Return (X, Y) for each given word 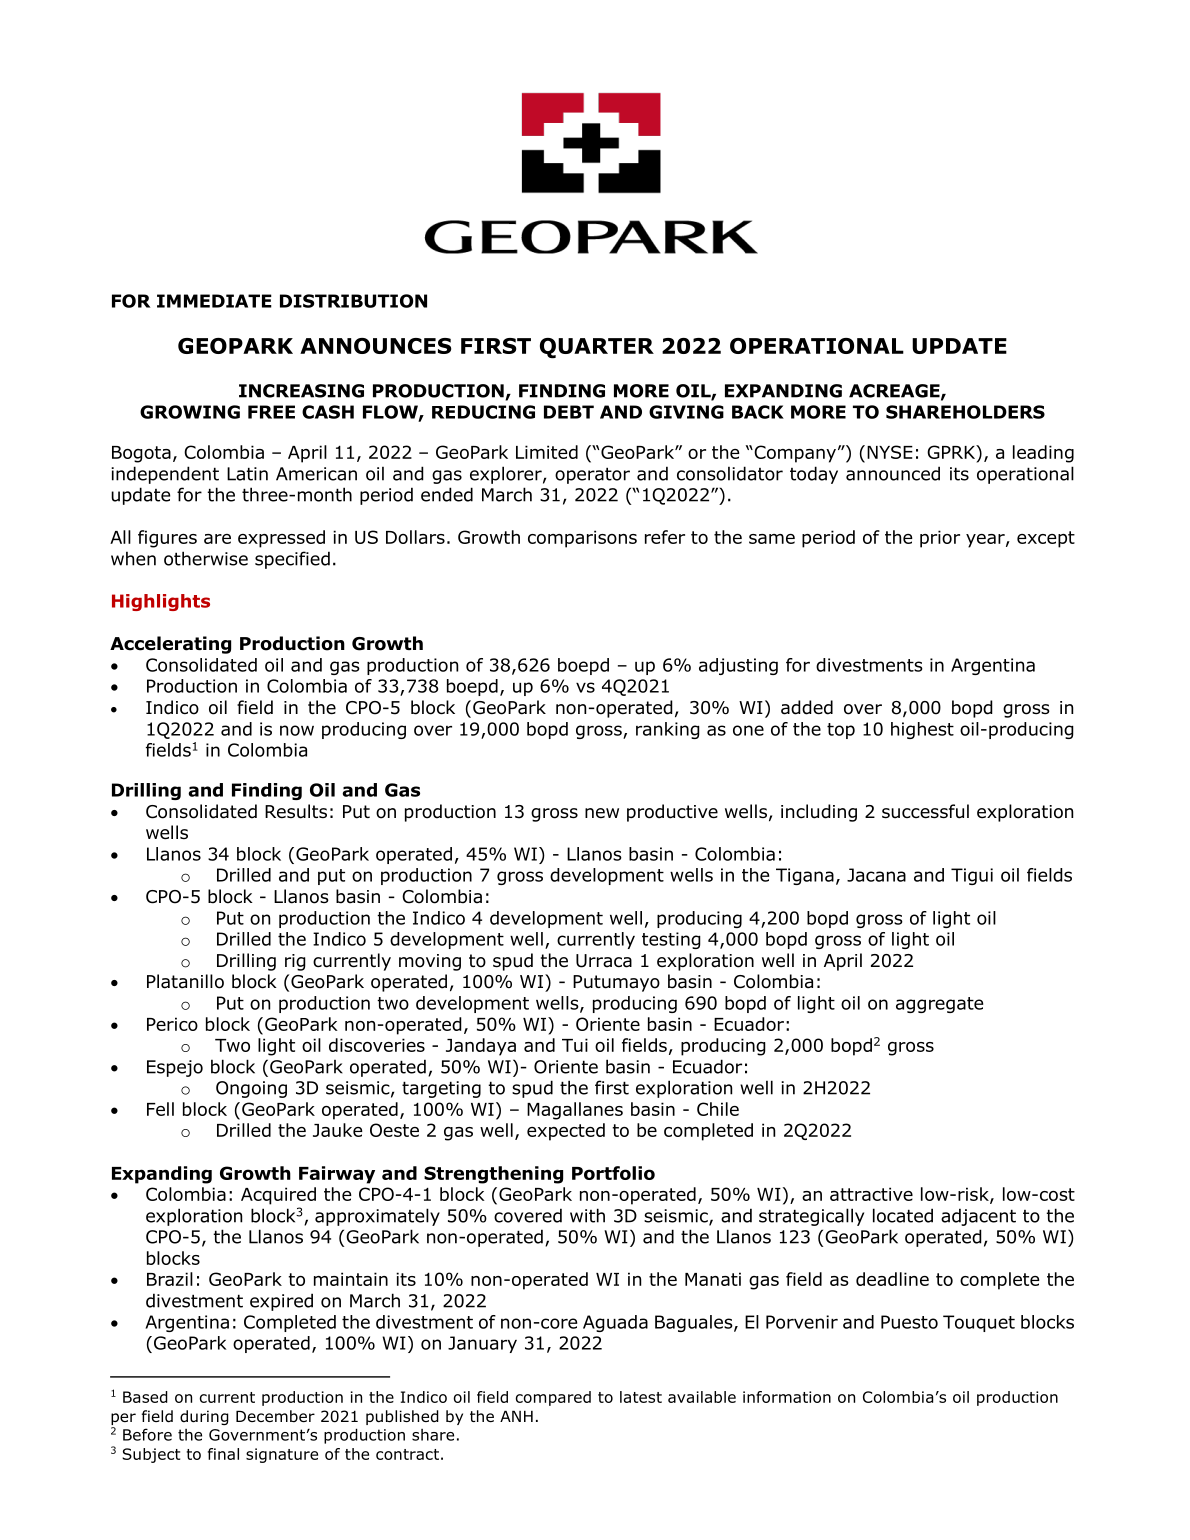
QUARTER (597, 348)
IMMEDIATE (214, 301)
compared (553, 1398)
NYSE (890, 452)
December (275, 1416)
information (787, 1397)
